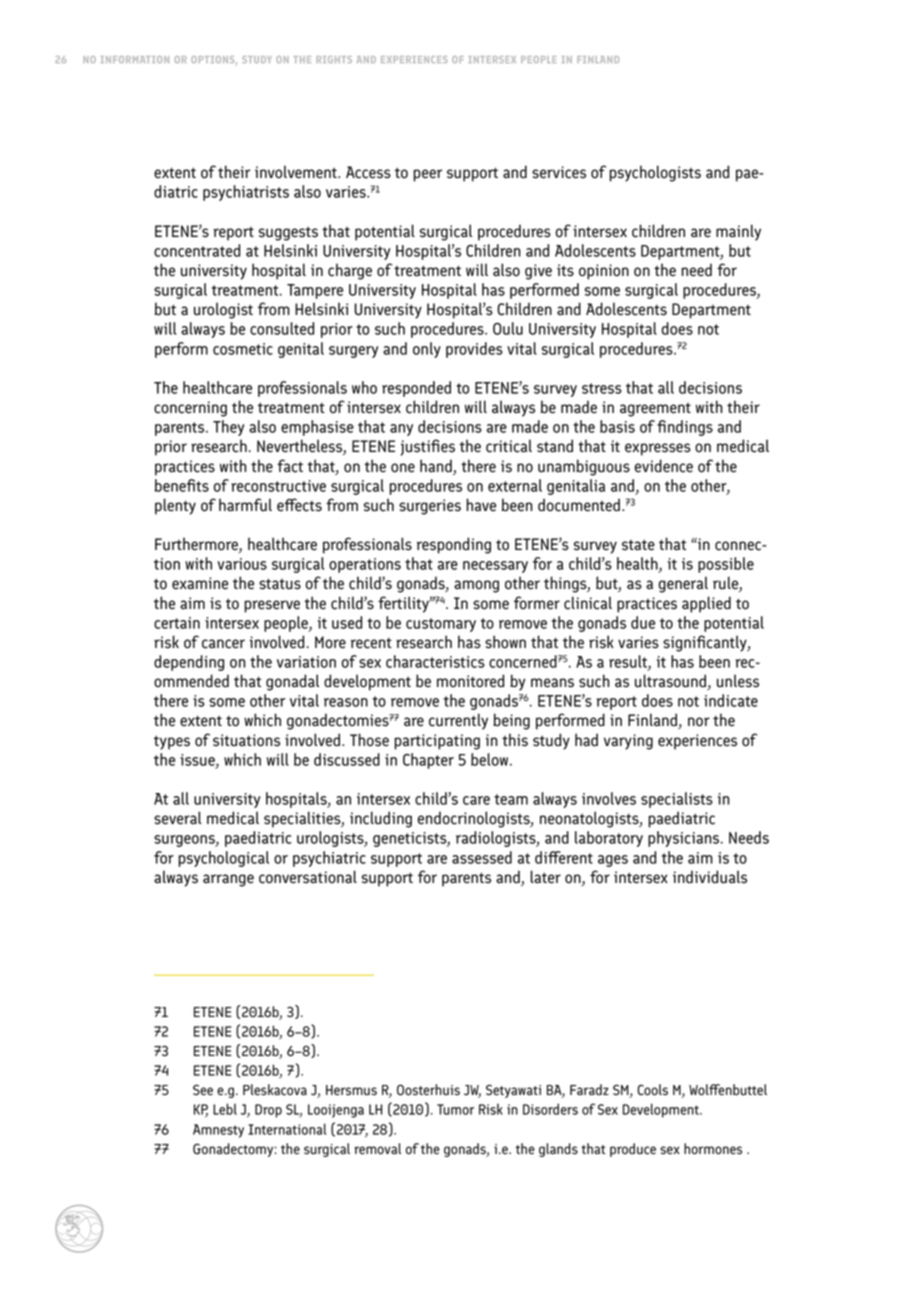  Describe the element at coordinates (243, 349) in the document. I see `cosmetic` at that location.
